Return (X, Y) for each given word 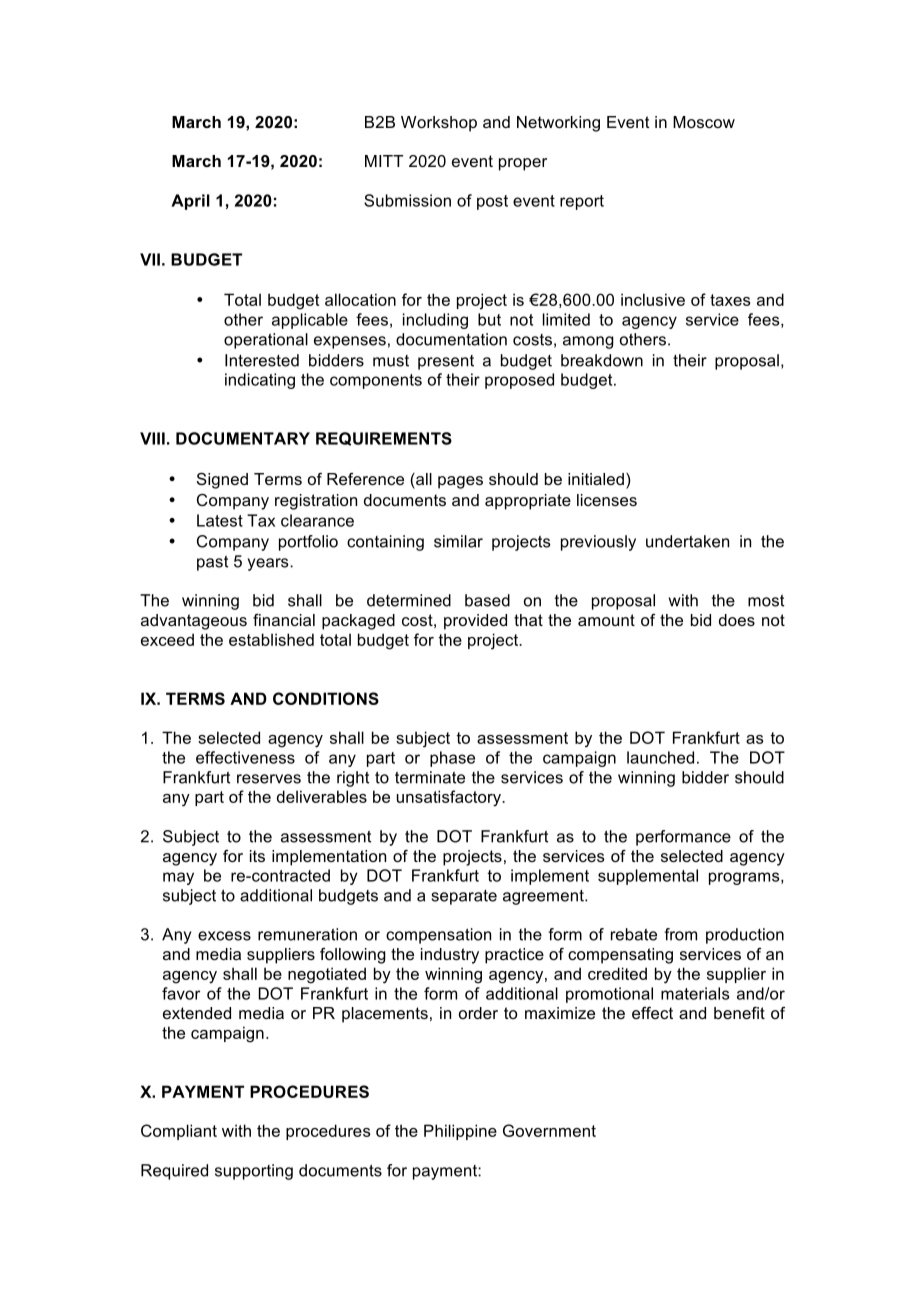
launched (660, 757)
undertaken (687, 541)
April (190, 202)
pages (460, 482)
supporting (254, 1172)
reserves (269, 779)
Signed (222, 480)
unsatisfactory (450, 798)
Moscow (704, 122)
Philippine (460, 1132)
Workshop (439, 124)
